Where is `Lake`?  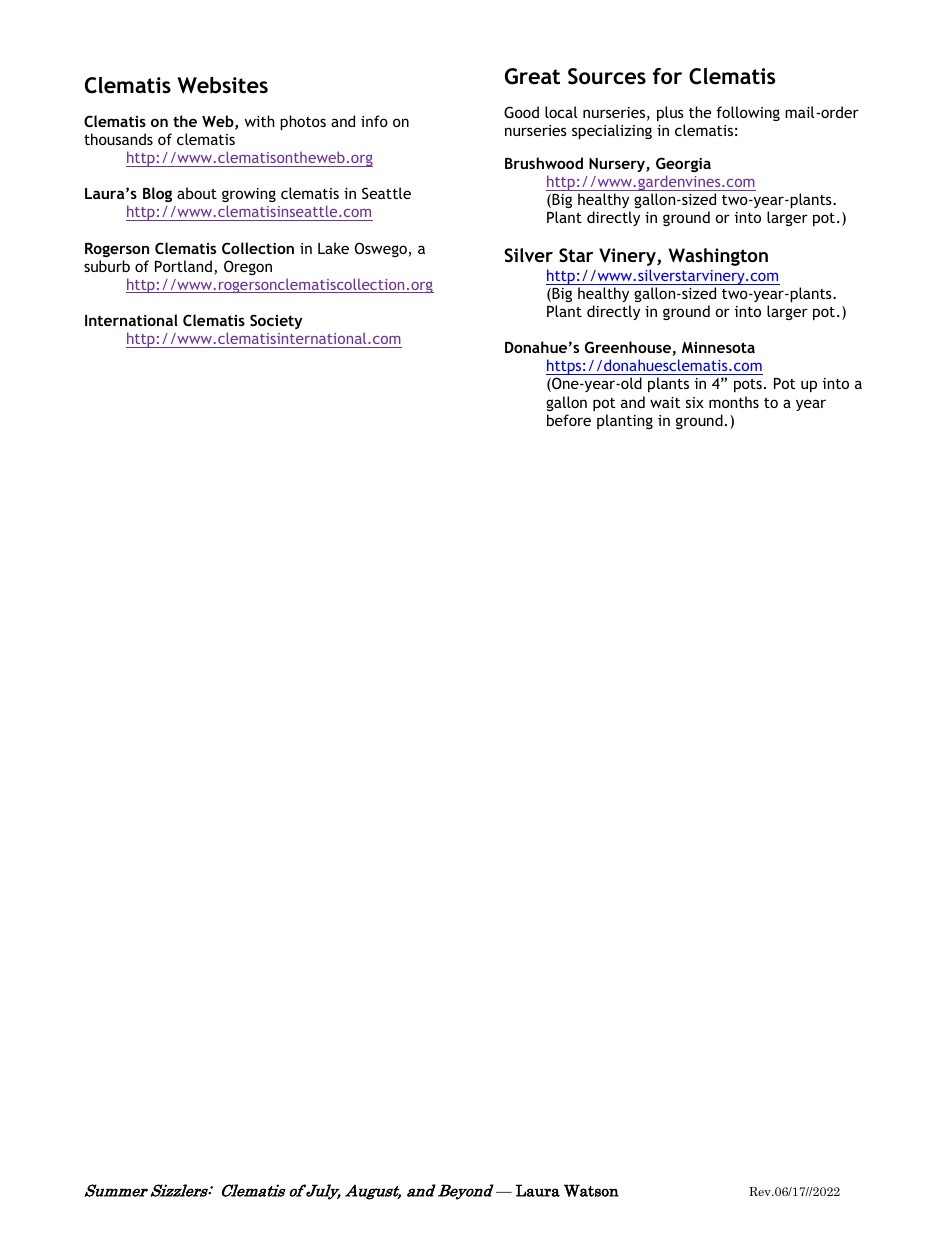 Lake is located at coordinates (333, 248).
